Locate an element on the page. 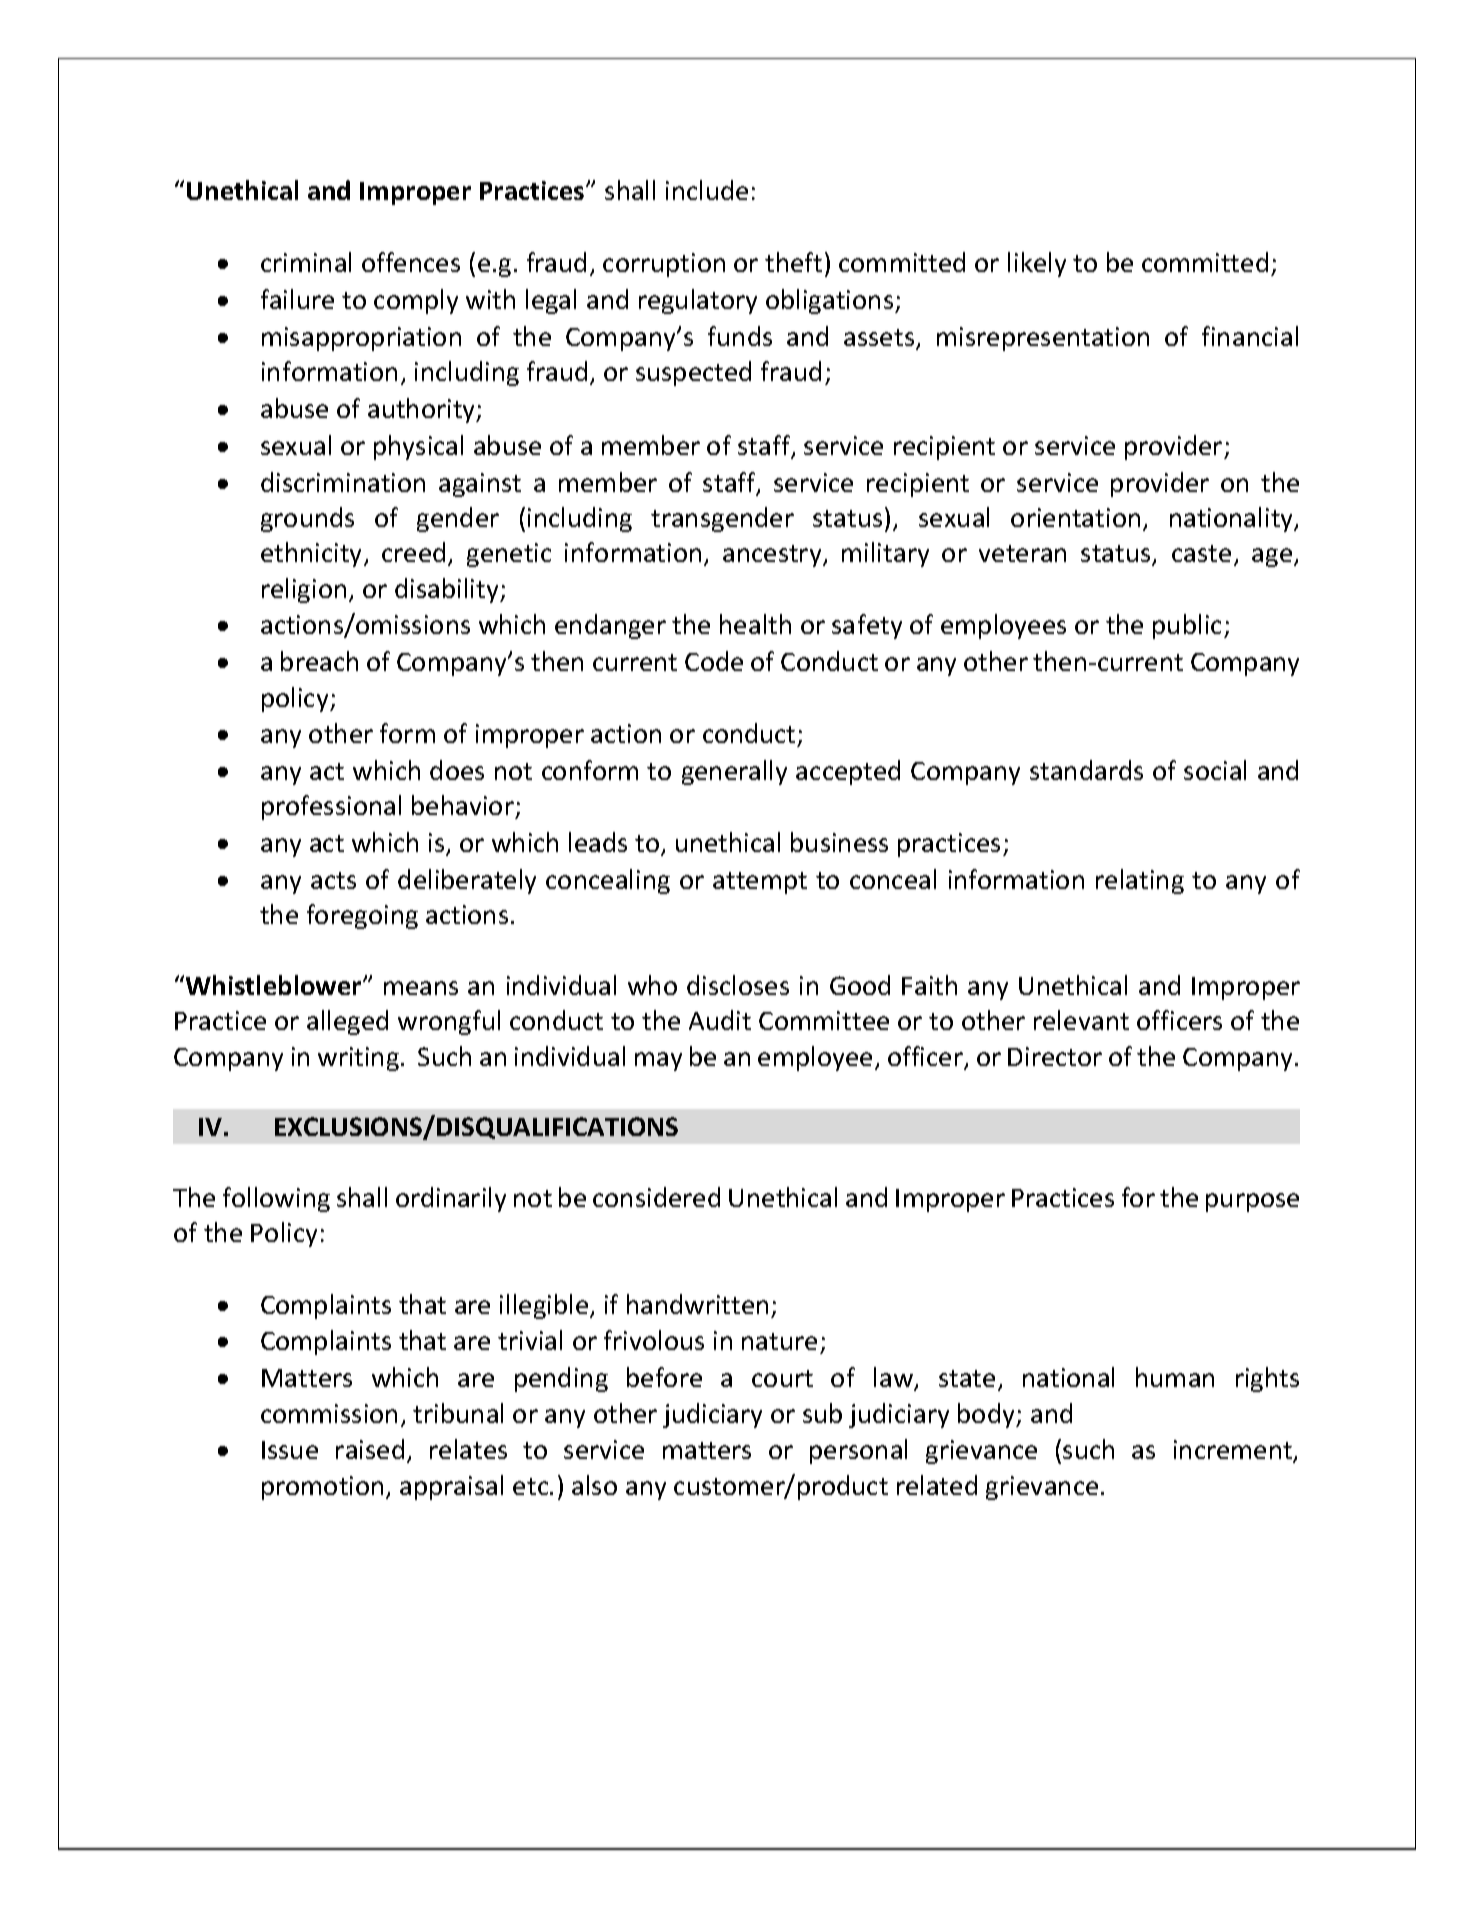  offences is located at coordinates (411, 262).
